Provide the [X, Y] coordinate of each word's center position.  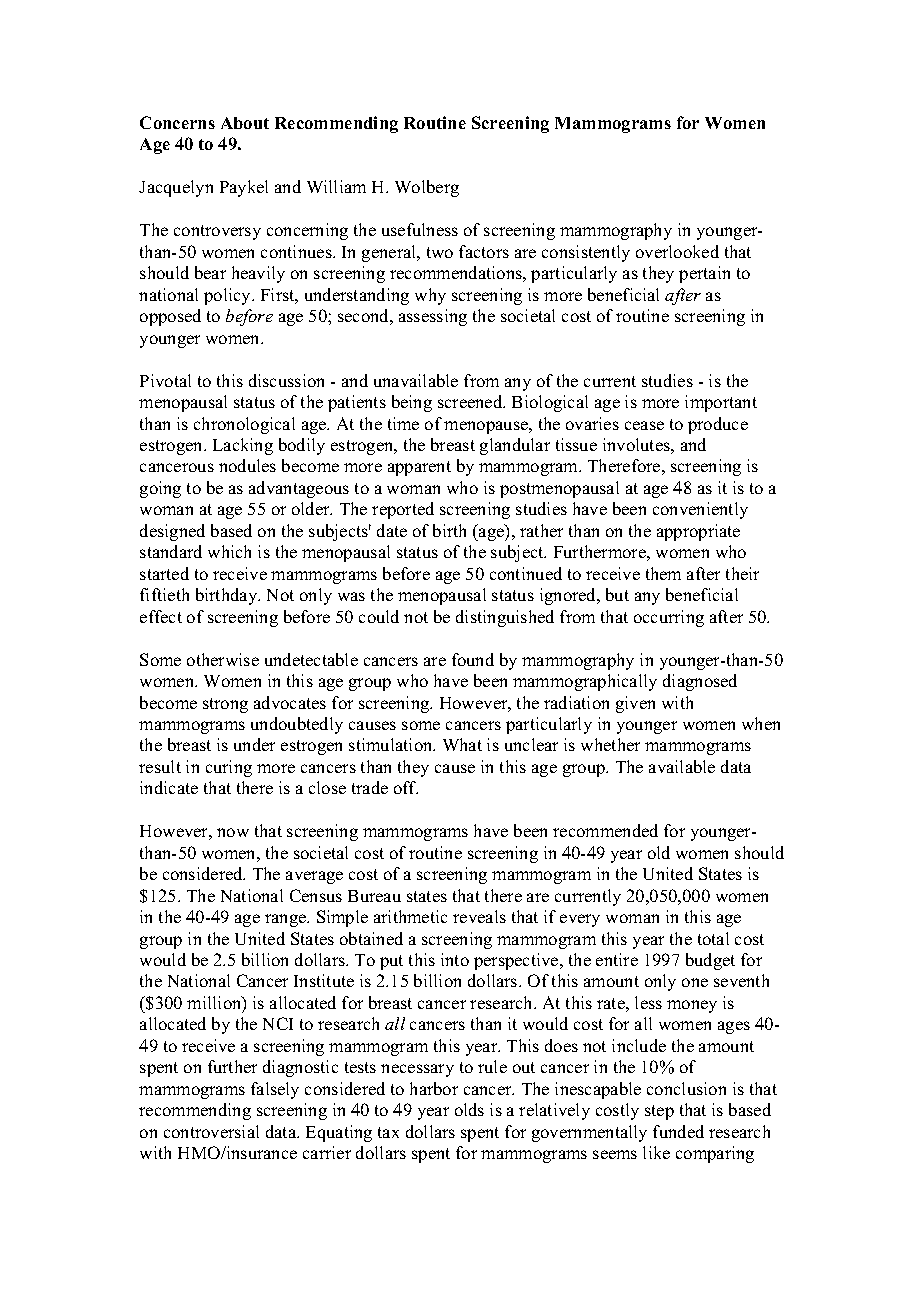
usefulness [420, 229]
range [287, 920]
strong [225, 705]
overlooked [677, 251]
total [713, 938]
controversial [211, 1131]
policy [229, 296]
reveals [479, 916]
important [721, 403]
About [245, 123]
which [229, 551]
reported [403, 510]
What [462, 744]
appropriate [698, 532]
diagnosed [700, 682]
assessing [433, 317]
